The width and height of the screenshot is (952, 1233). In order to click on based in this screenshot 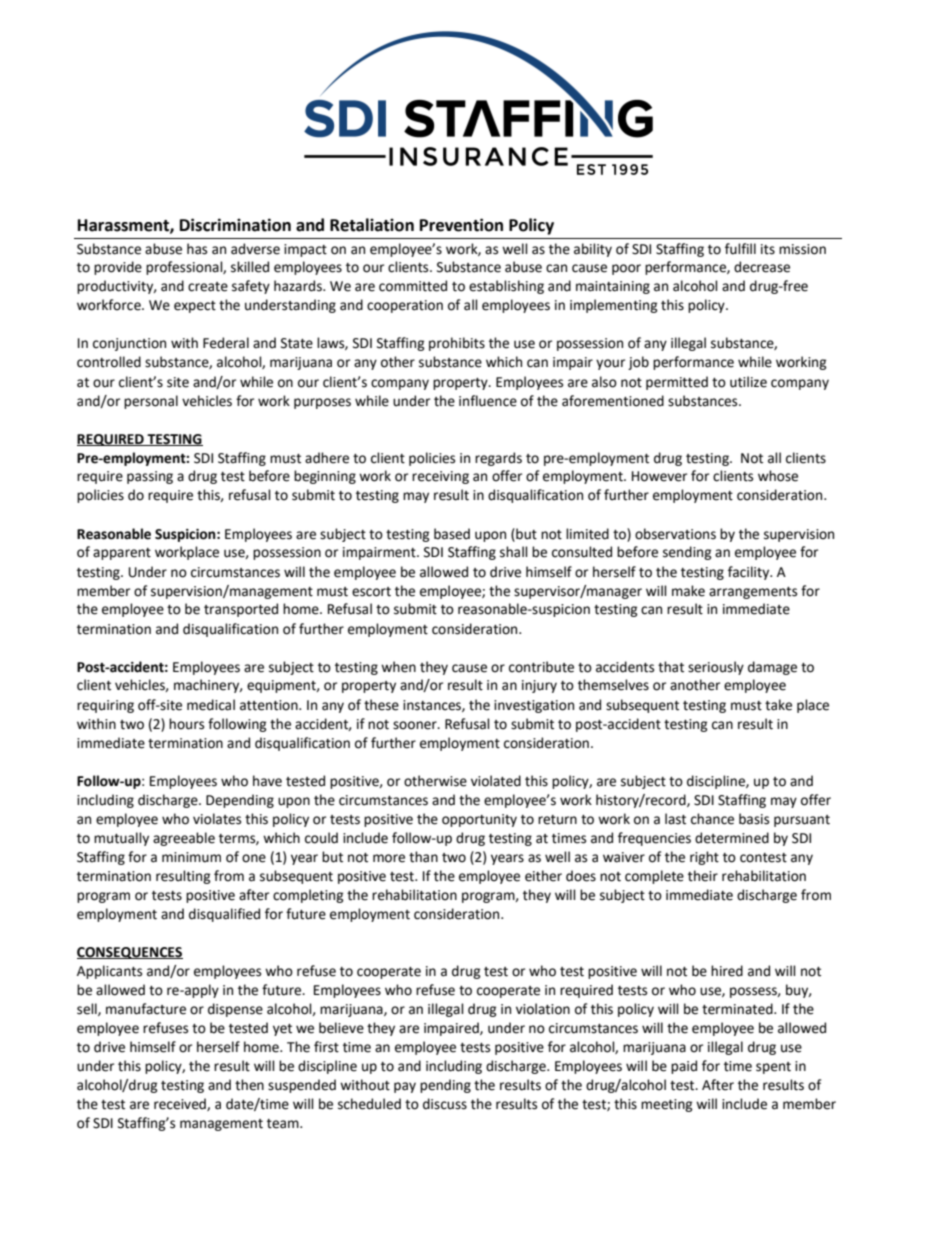, I will do `click(452, 534)`.
